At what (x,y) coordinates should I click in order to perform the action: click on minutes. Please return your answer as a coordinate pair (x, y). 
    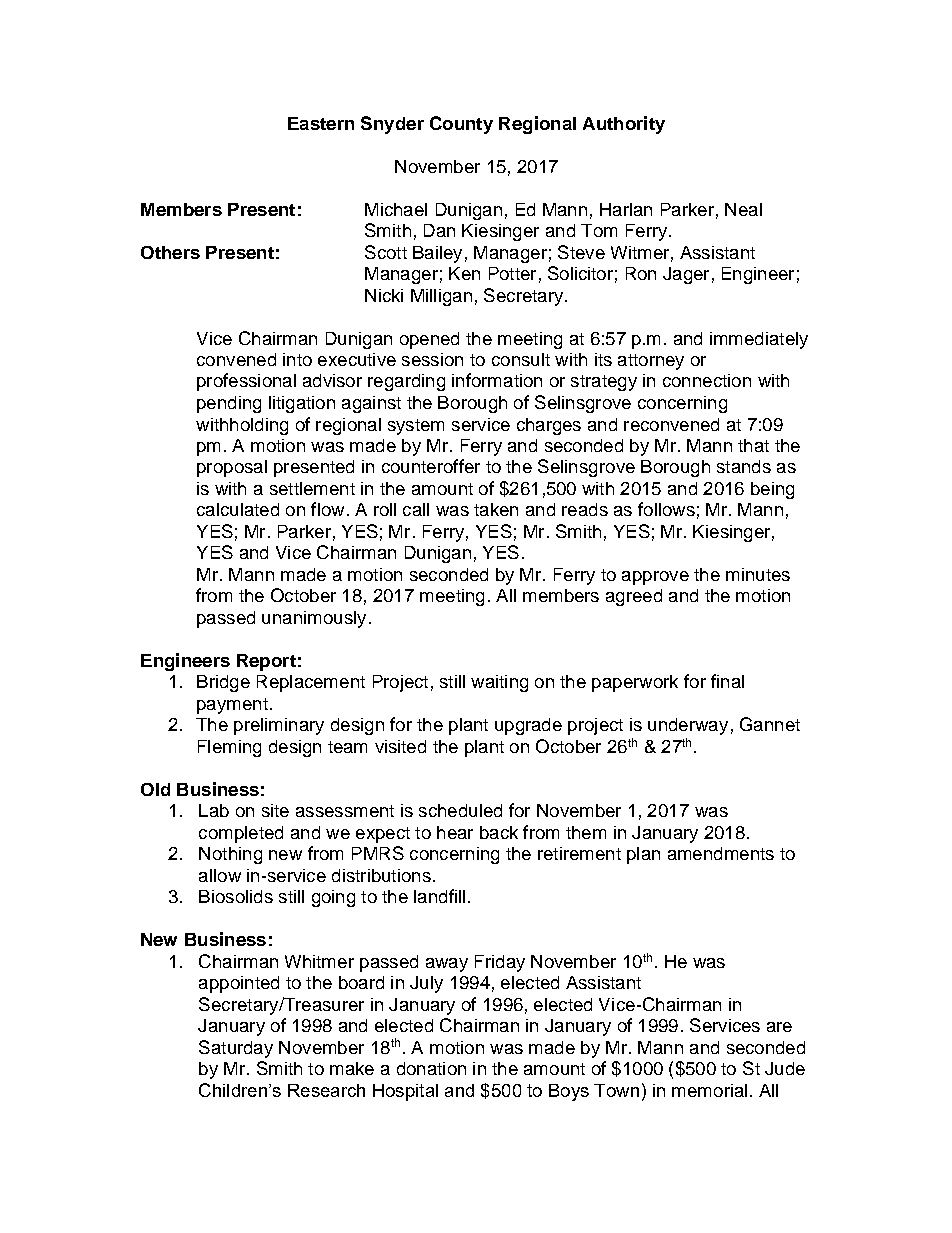
    Looking at the image, I should click on (758, 574).
